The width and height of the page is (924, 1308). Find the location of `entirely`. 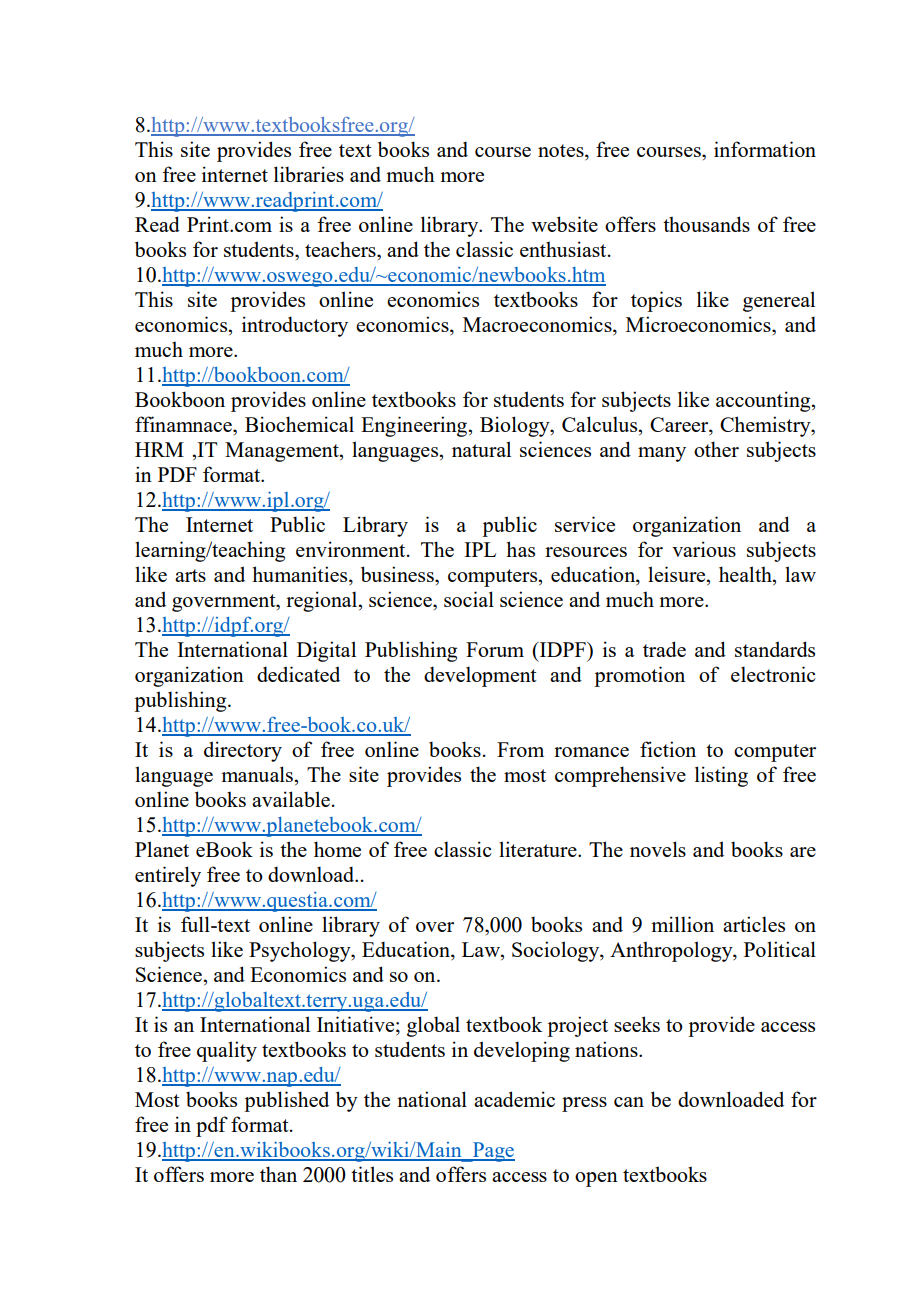

entirely is located at coordinates (168, 876).
